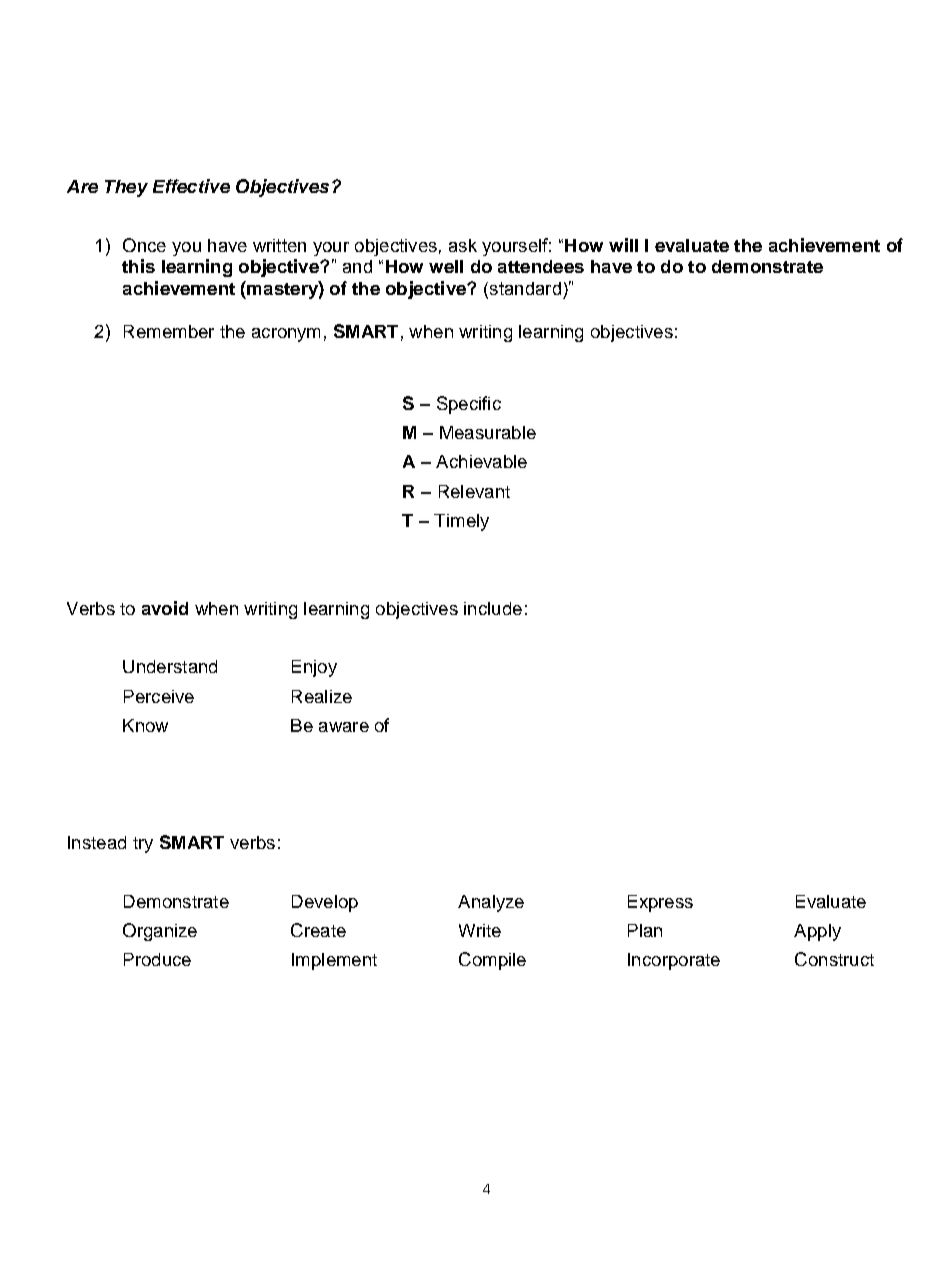 The width and height of the screenshot is (952, 1272). Describe the element at coordinates (143, 845) in the screenshot. I see `try` at that location.
